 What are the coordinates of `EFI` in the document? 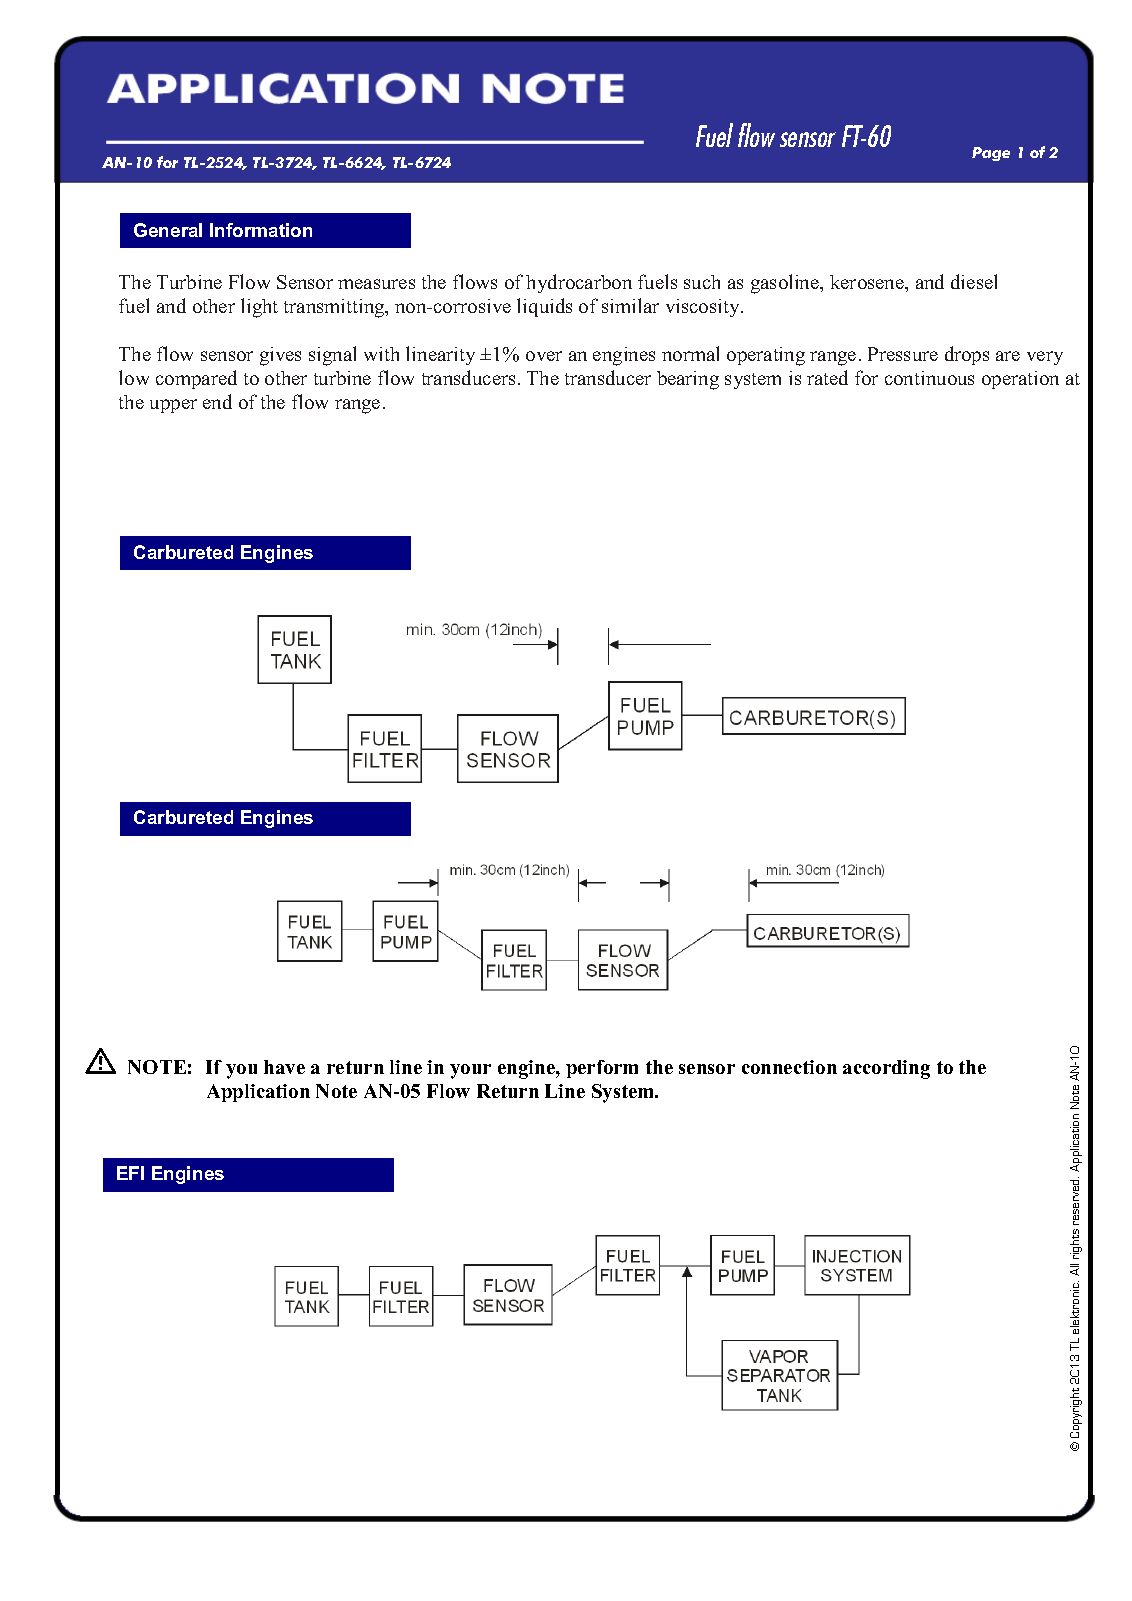 It's located at (130, 1173).
